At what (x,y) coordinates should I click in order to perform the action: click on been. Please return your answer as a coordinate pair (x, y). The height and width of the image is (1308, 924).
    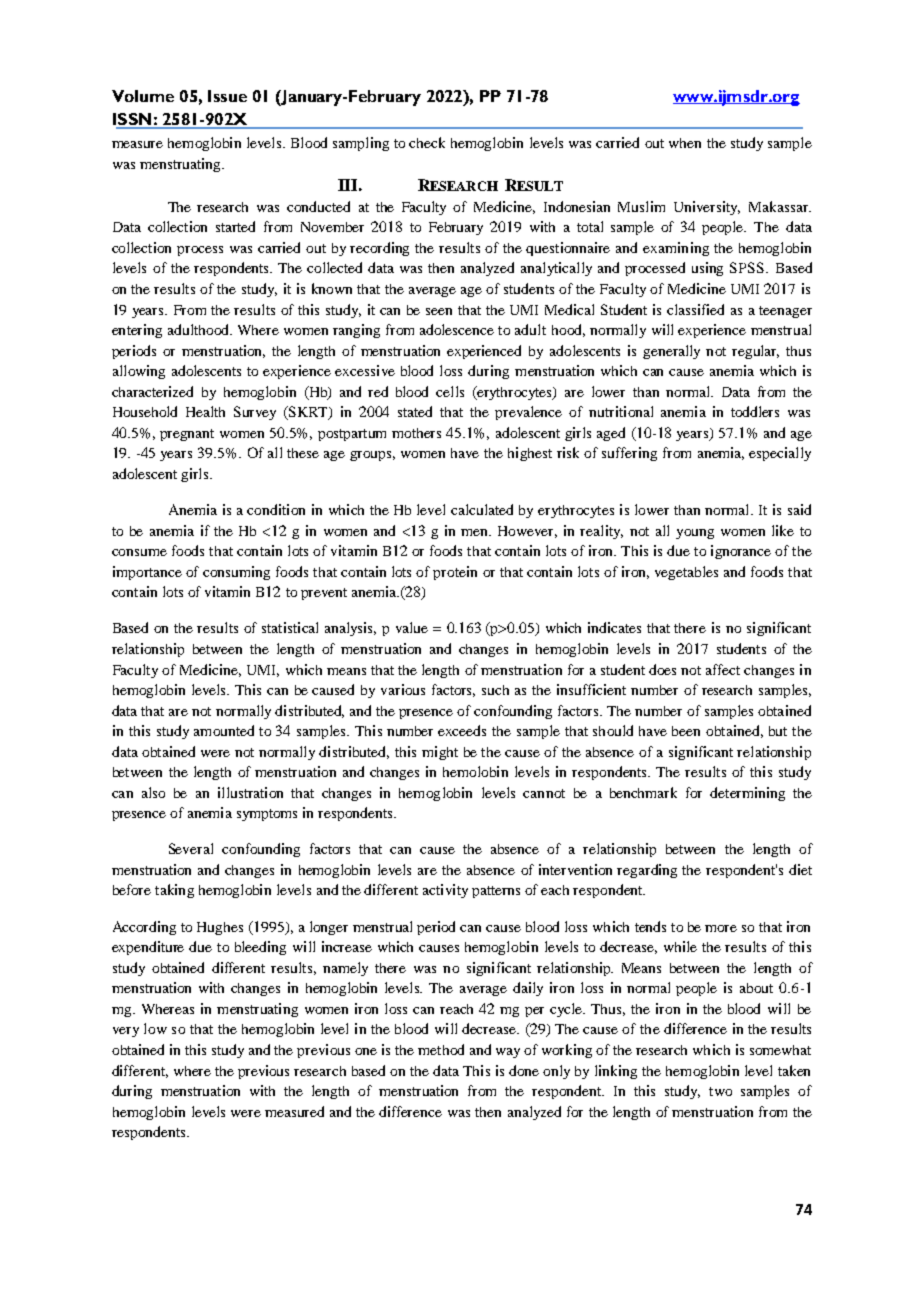
    Looking at the image, I should click on (686, 731).
